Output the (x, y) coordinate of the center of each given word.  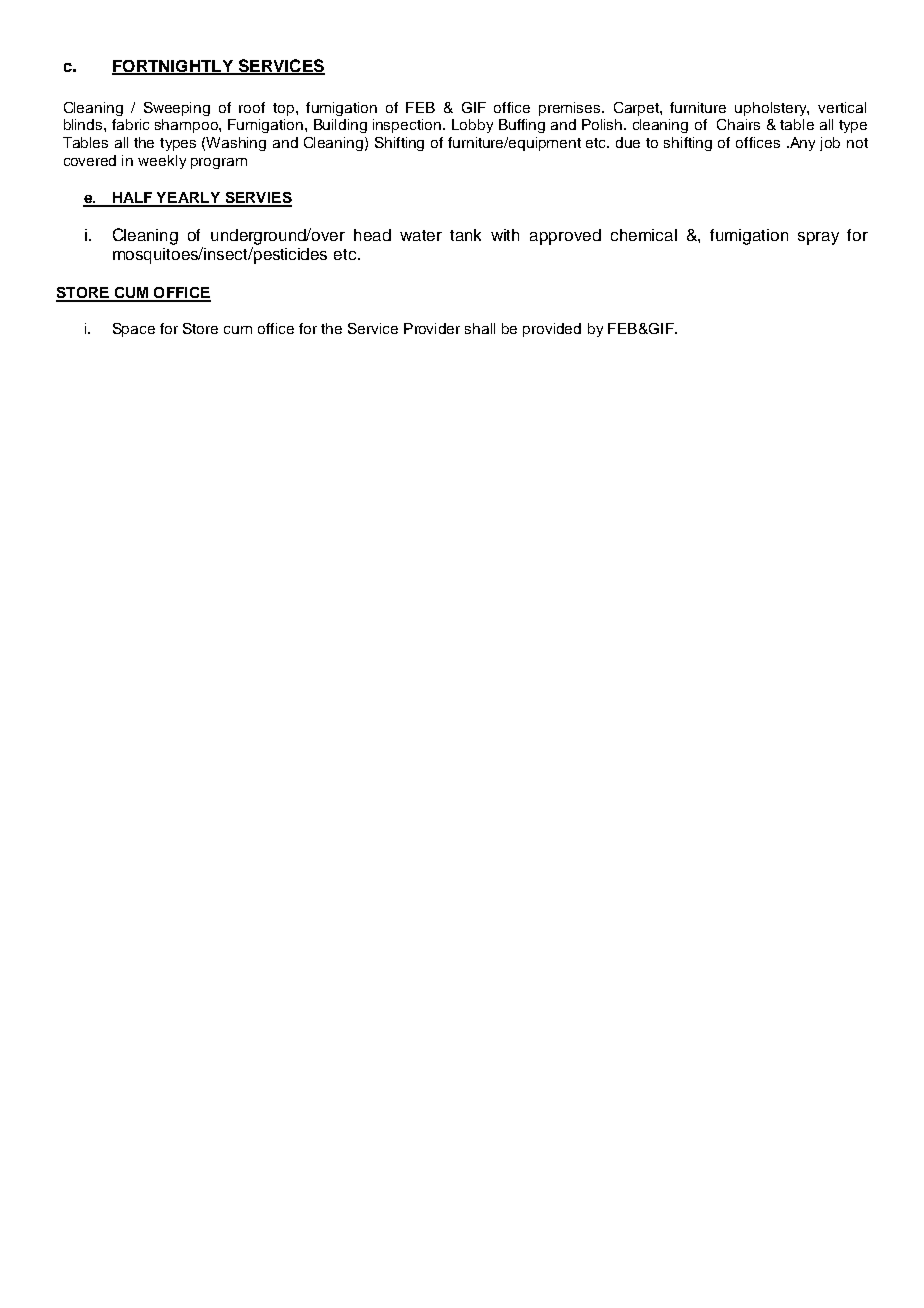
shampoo (187, 126)
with (505, 235)
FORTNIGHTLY (173, 67)
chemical (644, 235)
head (372, 235)
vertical (842, 107)
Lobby (472, 126)
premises (571, 109)
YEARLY (188, 199)
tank (465, 235)
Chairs (738, 124)
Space (134, 330)
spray (818, 238)
